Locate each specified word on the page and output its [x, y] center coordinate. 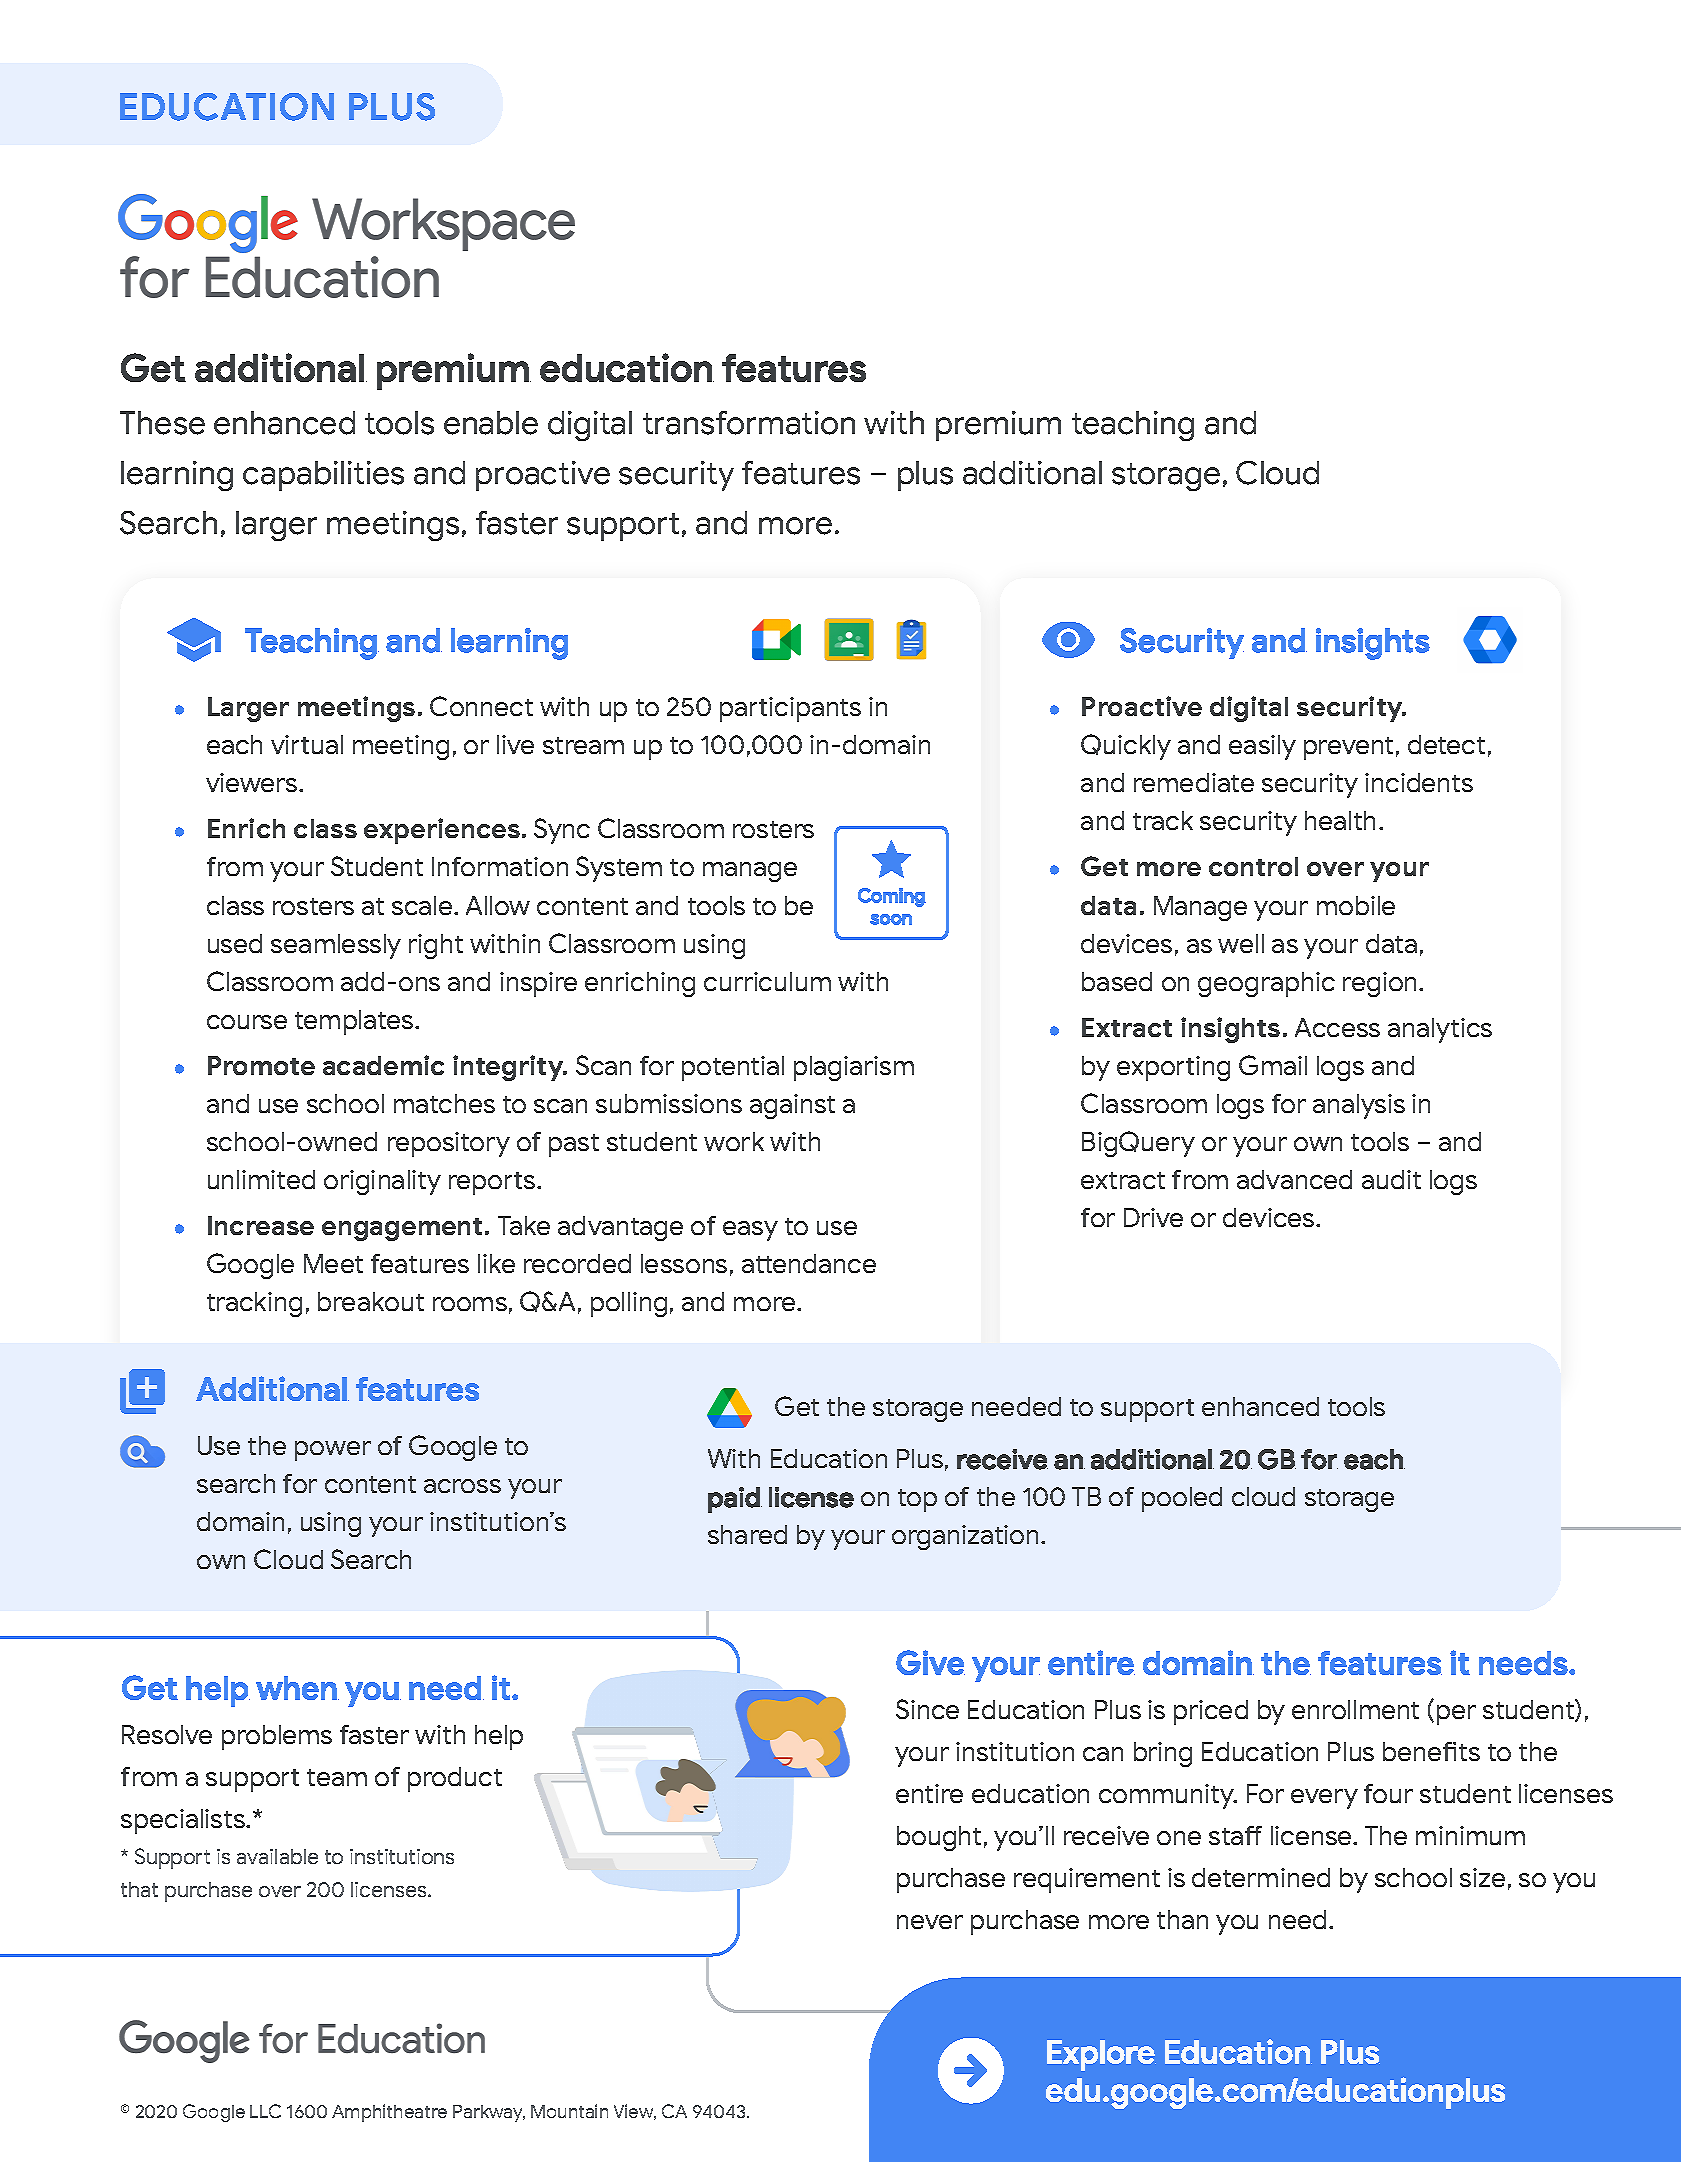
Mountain [569, 2111]
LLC [265, 2111]
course [247, 1022]
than [1182, 1919]
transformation [749, 423]
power [333, 1451]
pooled [1182, 1499]
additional [1032, 473]
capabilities [323, 476]
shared [747, 1534]
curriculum [767, 981]
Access [1337, 1027]
